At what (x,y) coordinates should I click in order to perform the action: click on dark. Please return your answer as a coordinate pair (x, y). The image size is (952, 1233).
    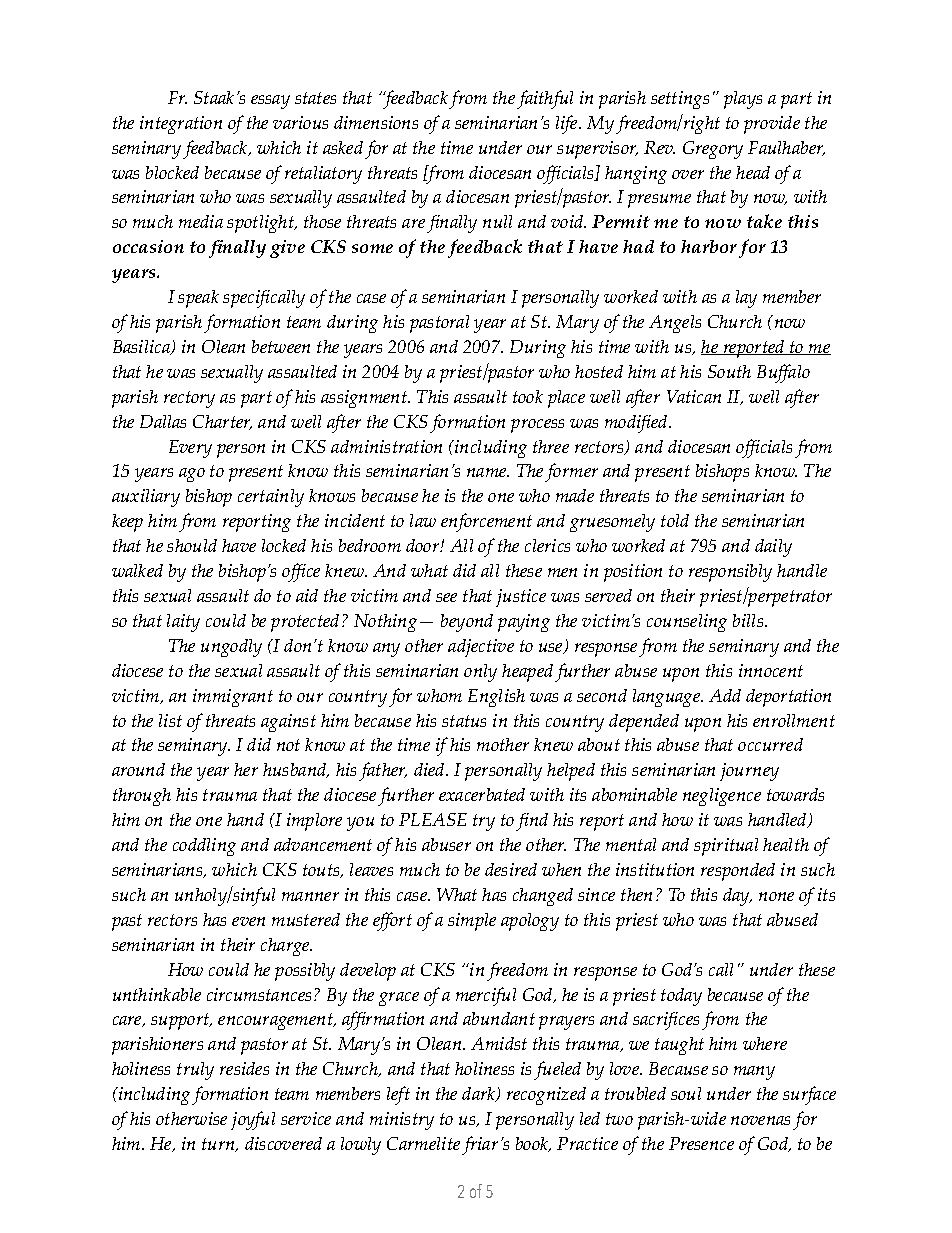
    Looking at the image, I should click on (480, 1094).
